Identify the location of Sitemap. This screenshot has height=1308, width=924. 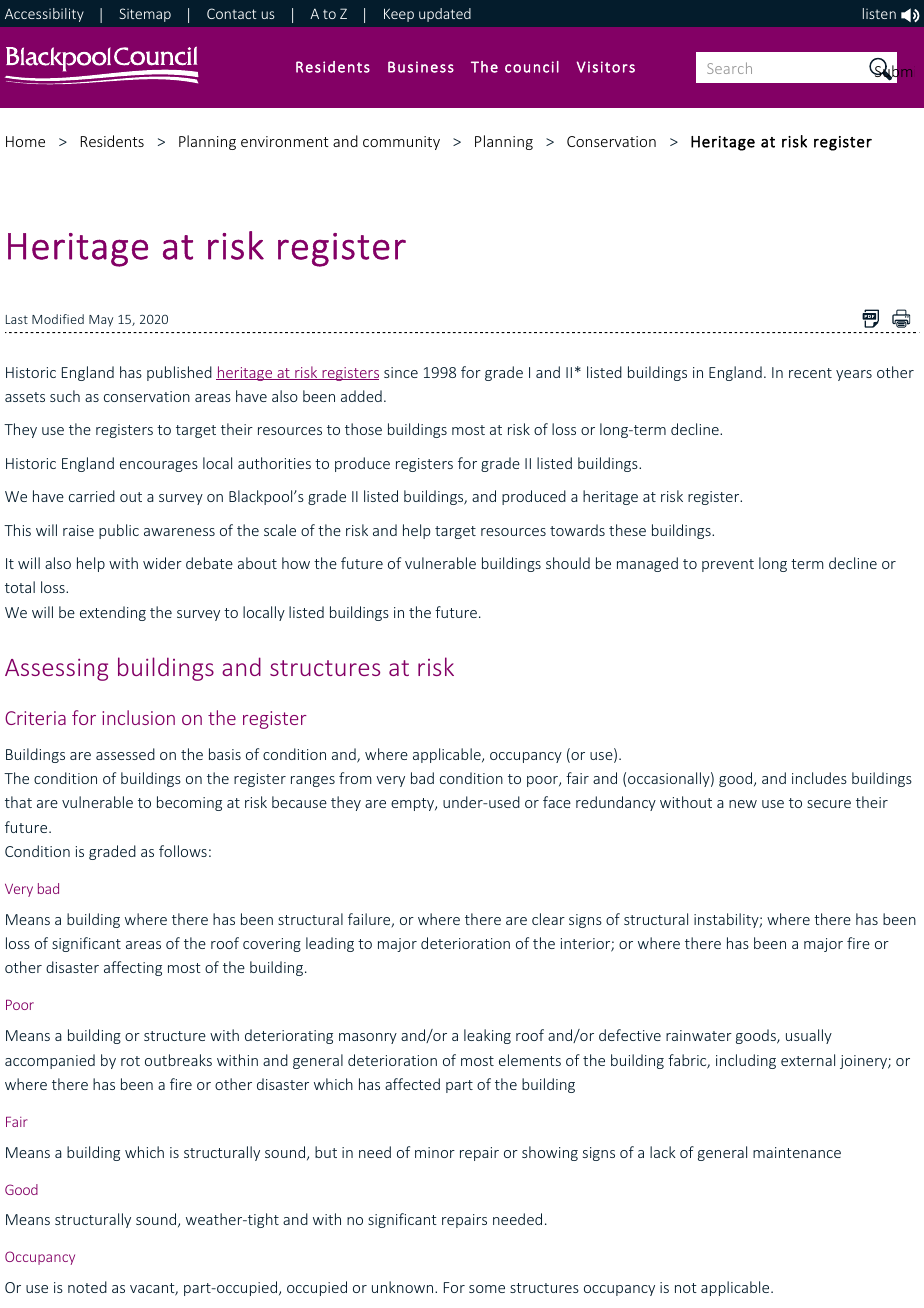
(145, 15).
